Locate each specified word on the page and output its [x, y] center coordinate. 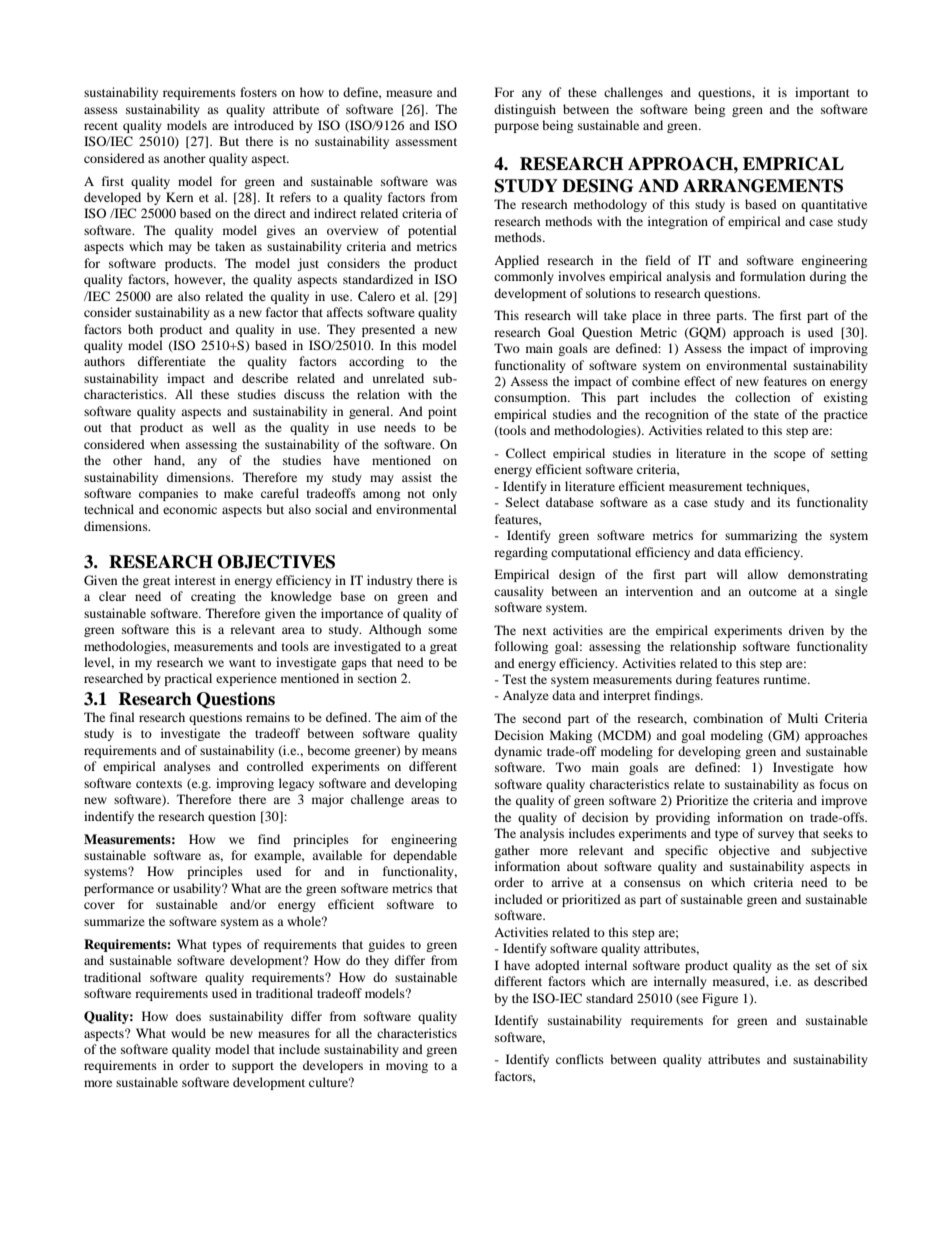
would [188, 1033]
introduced [264, 125]
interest [195, 580]
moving [407, 1066]
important [822, 93]
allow [762, 574]
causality [519, 592]
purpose [516, 128]
